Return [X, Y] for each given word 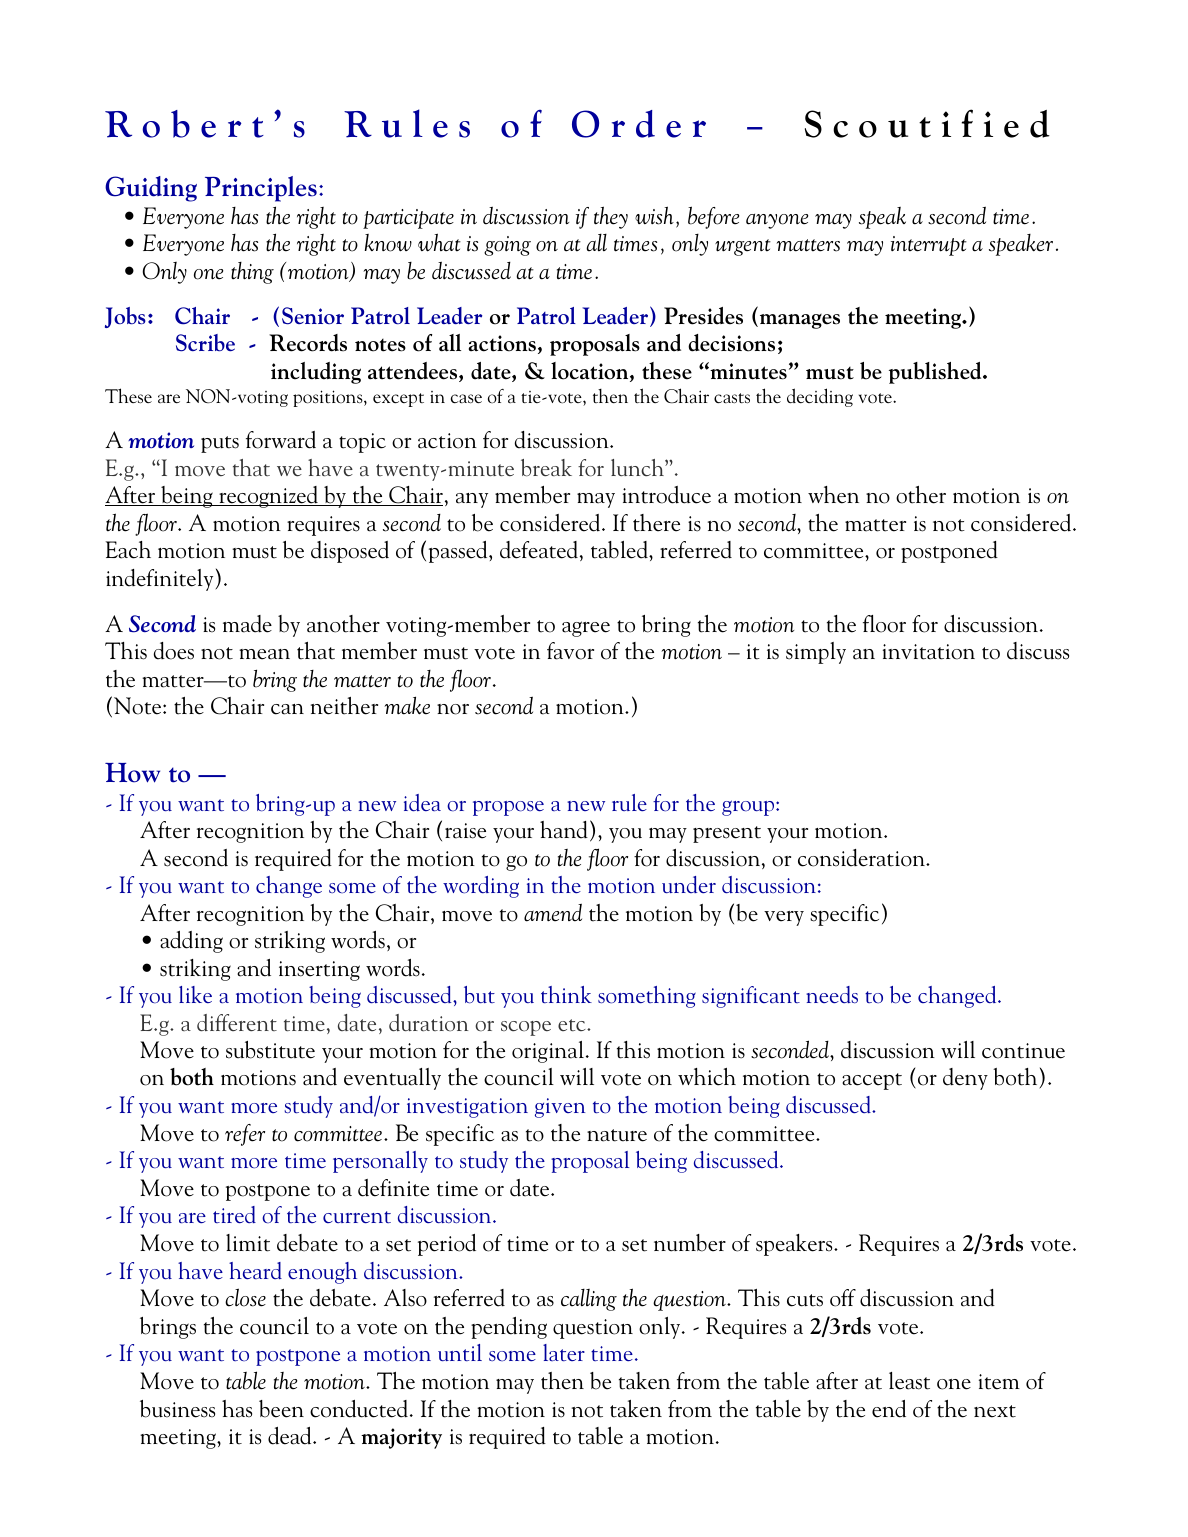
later [564, 1352]
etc [573, 1025]
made [247, 624]
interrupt [929, 246]
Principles [261, 189]
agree [586, 629]
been [281, 1409]
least [909, 1381]
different [237, 1023]
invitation [929, 652]
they [611, 217]
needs [832, 994]
